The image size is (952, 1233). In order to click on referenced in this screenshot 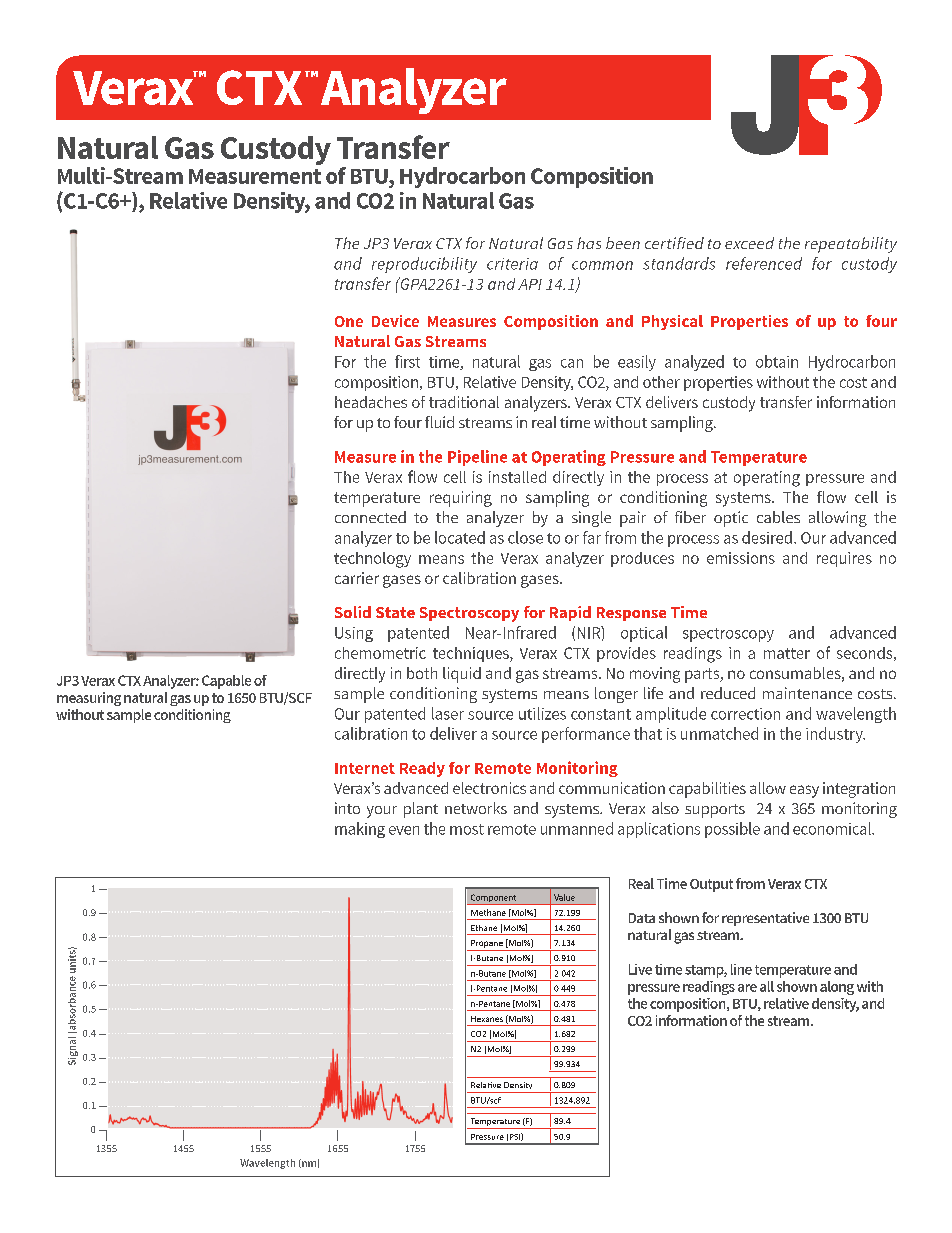, I will do `click(764, 263)`.
